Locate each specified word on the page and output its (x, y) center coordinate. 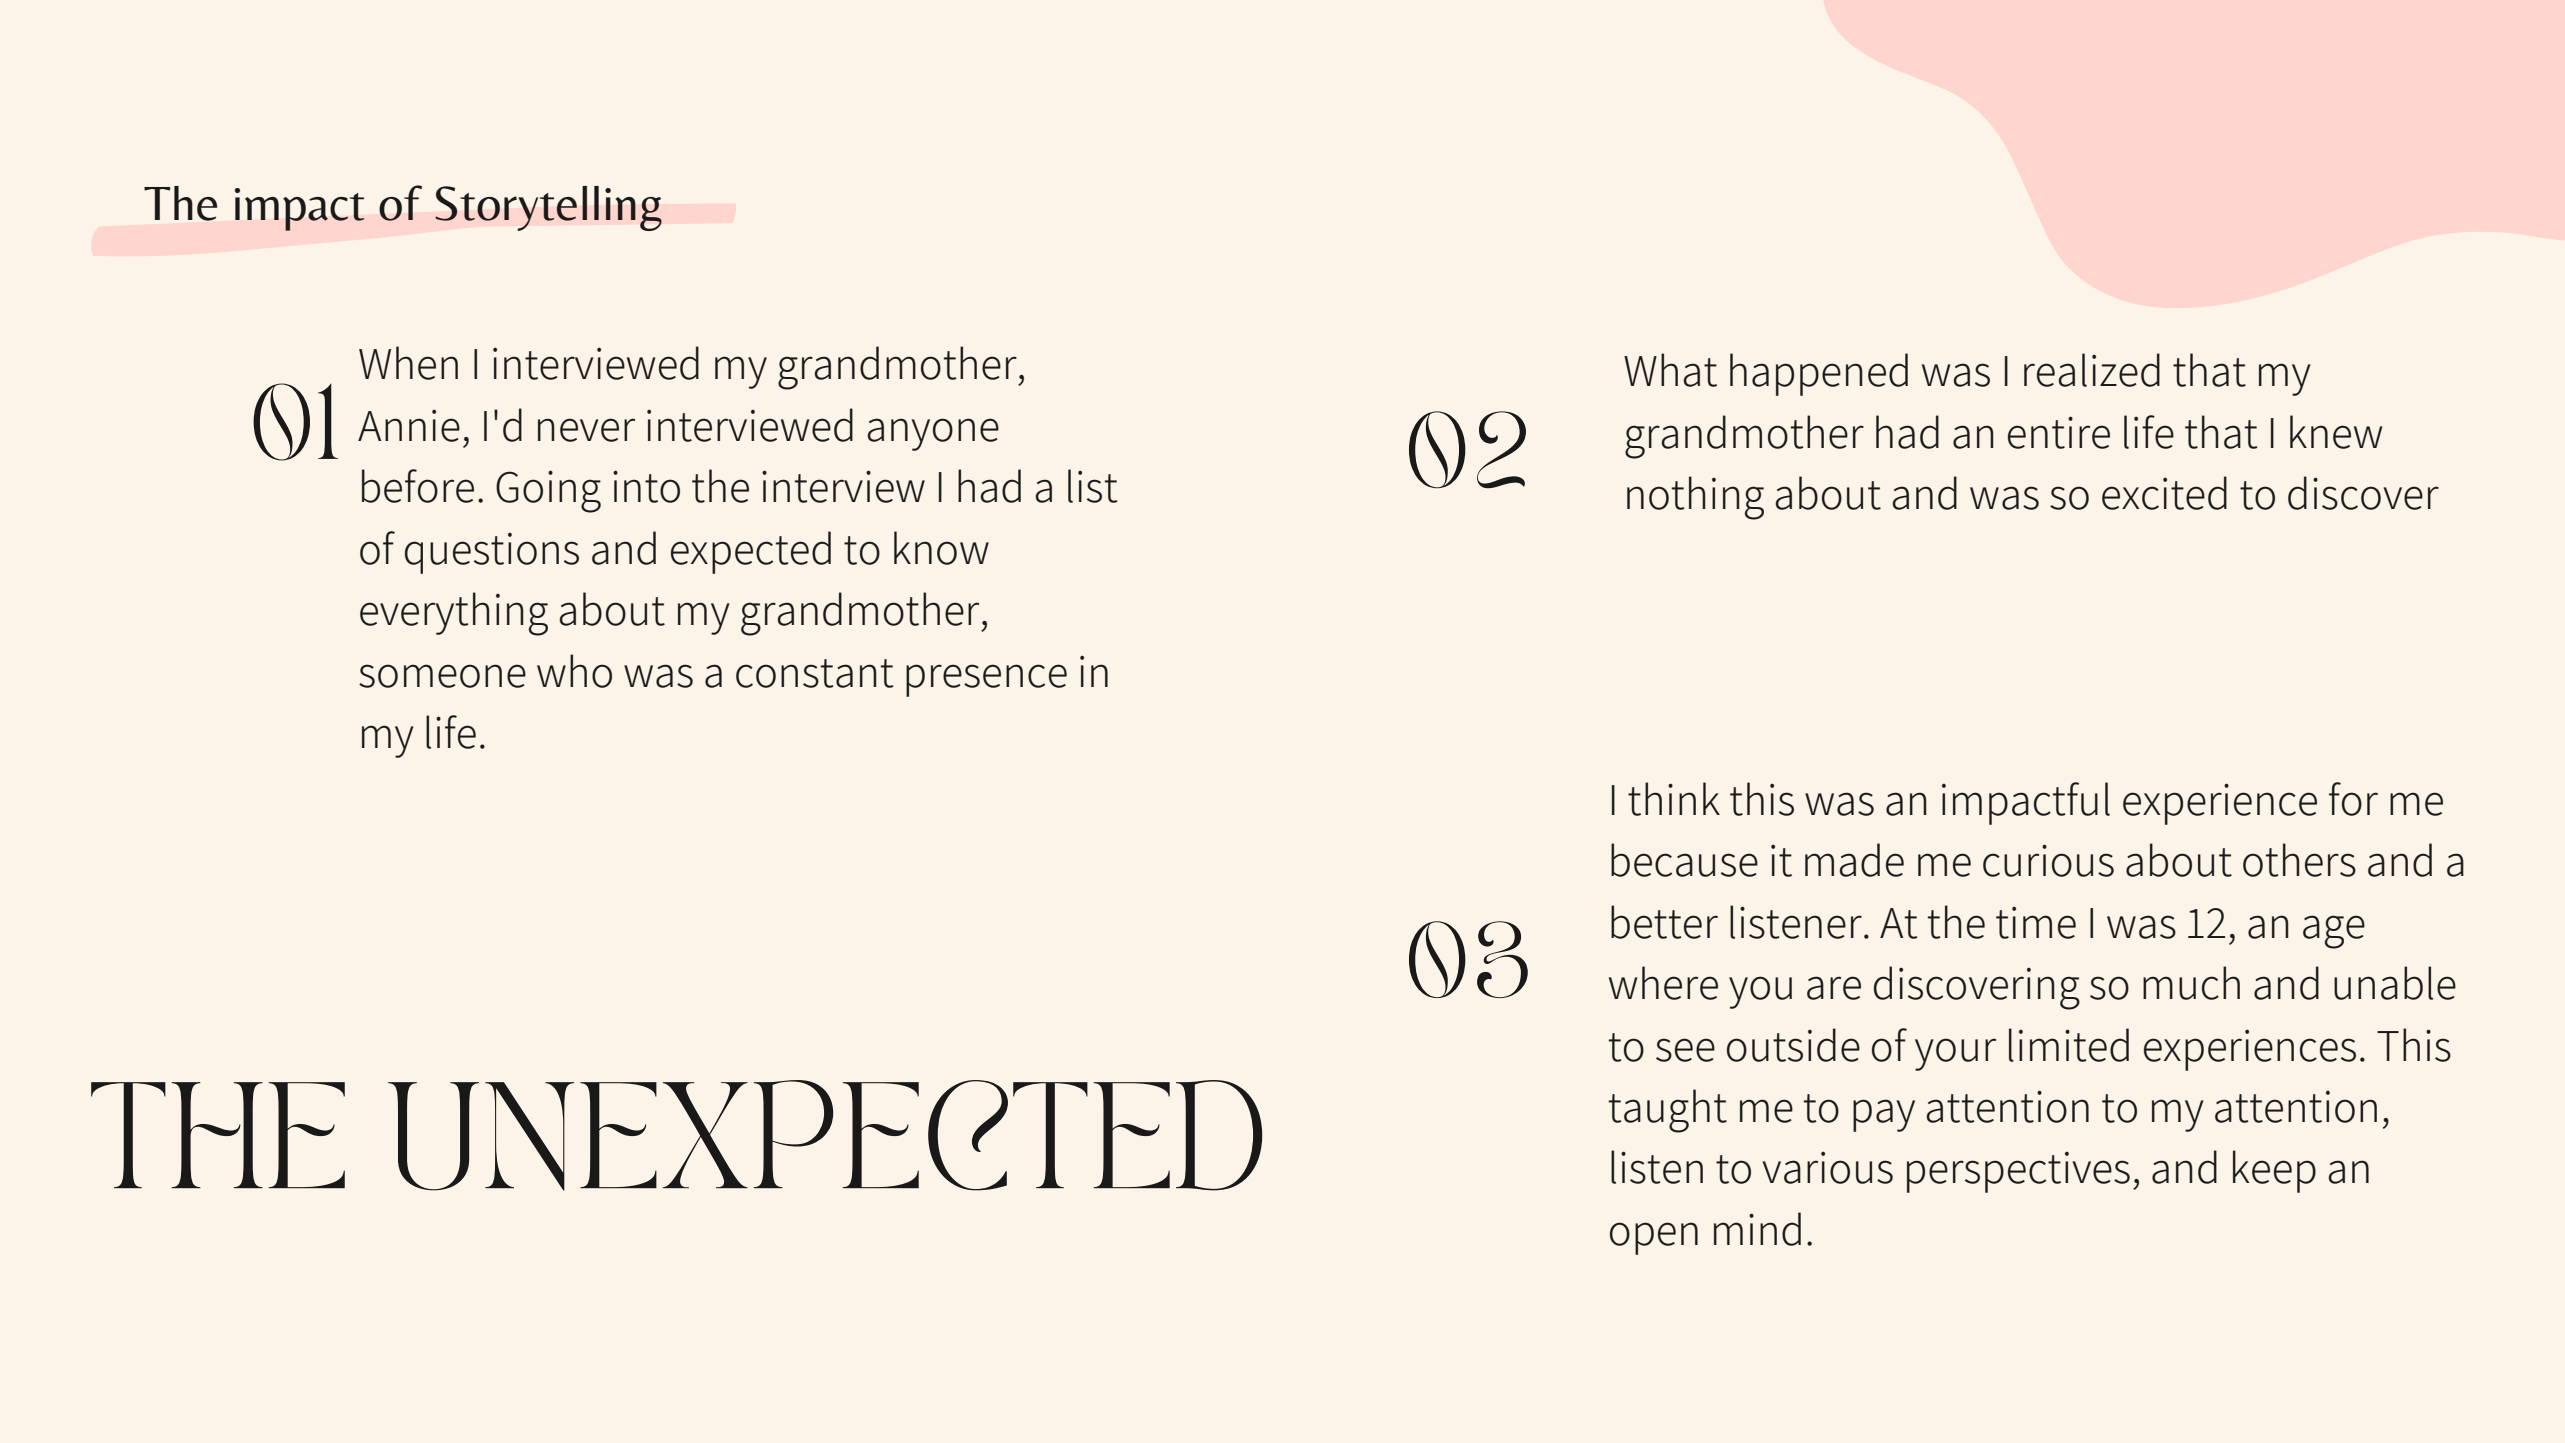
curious (2048, 860)
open (1654, 1238)
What (1670, 370)
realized (2092, 370)
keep (2274, 1171)
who (574, 671)
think (1674, 799)
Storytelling (548, 208)
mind (1757, 1229)
